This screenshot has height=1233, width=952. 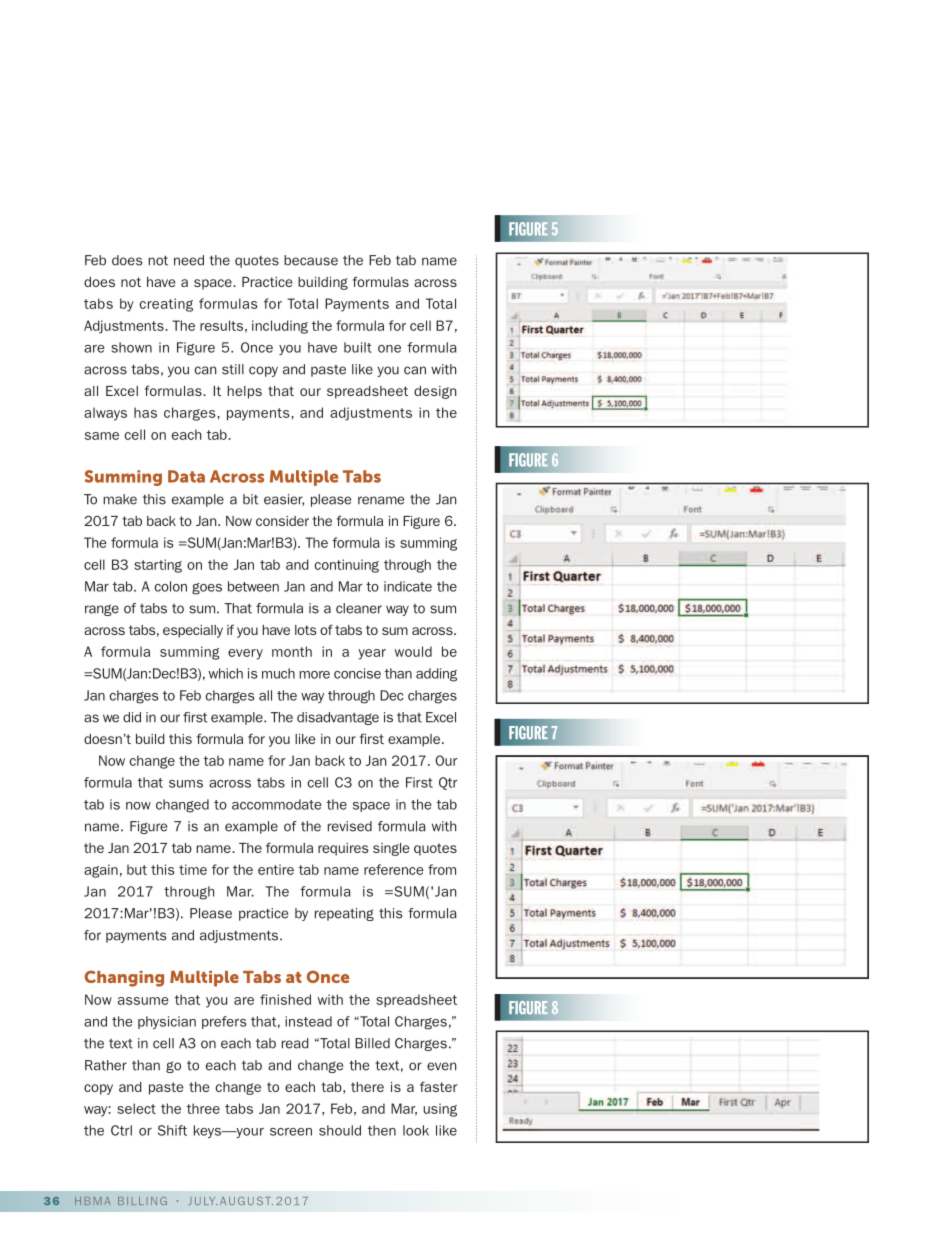 I want to click on including, so click(x=280, y=327).
